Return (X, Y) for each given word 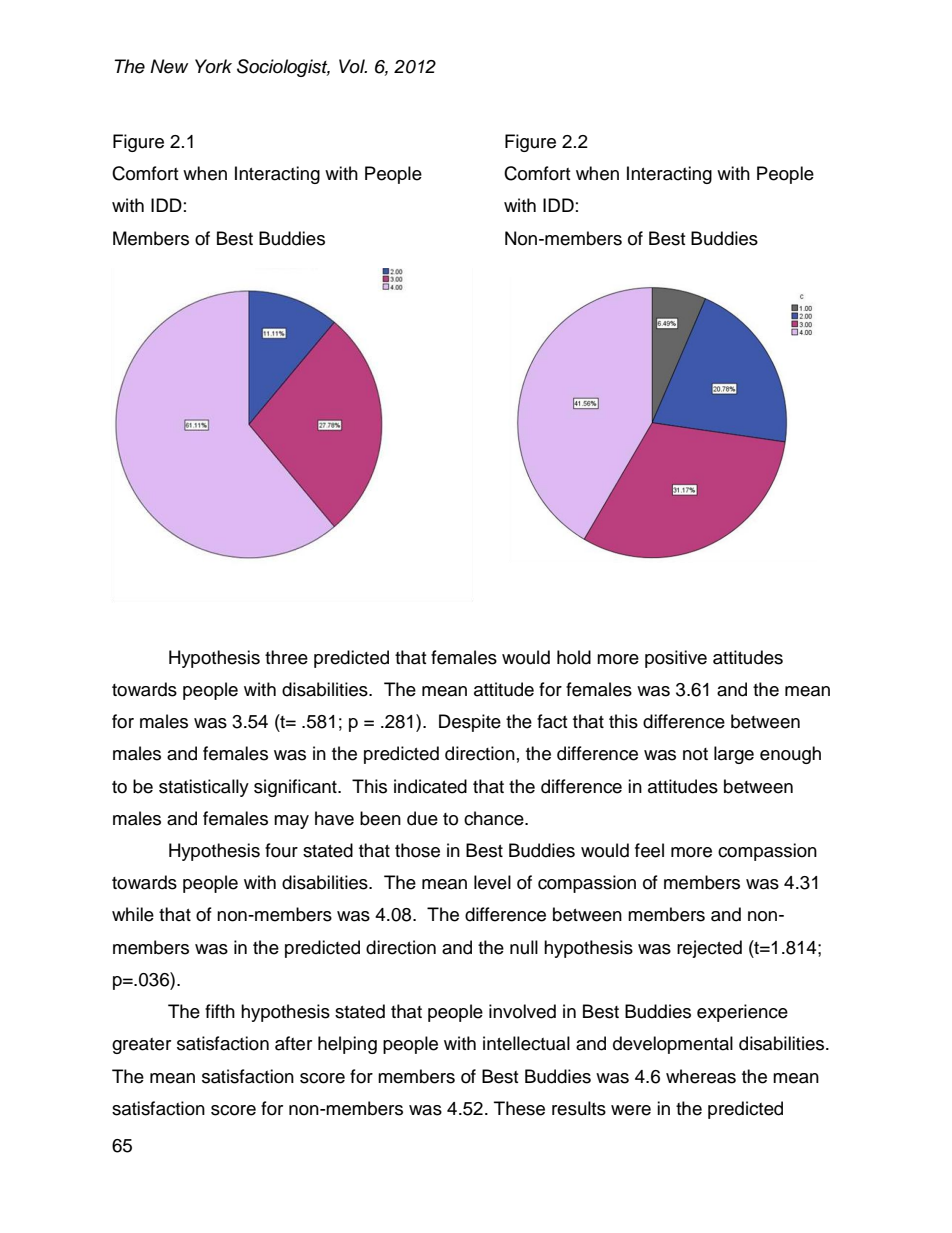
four (281, 850)
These (519, 1108)
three (286, 657)
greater (141, 1046)
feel (649, 850)
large (734, 755)
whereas (701, 1076)
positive (676, 659)
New (169, 66)
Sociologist (283, 68)
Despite (470, 723)
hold (574, 657)
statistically (204, 788)
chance (495, 818)
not (695, 754)
